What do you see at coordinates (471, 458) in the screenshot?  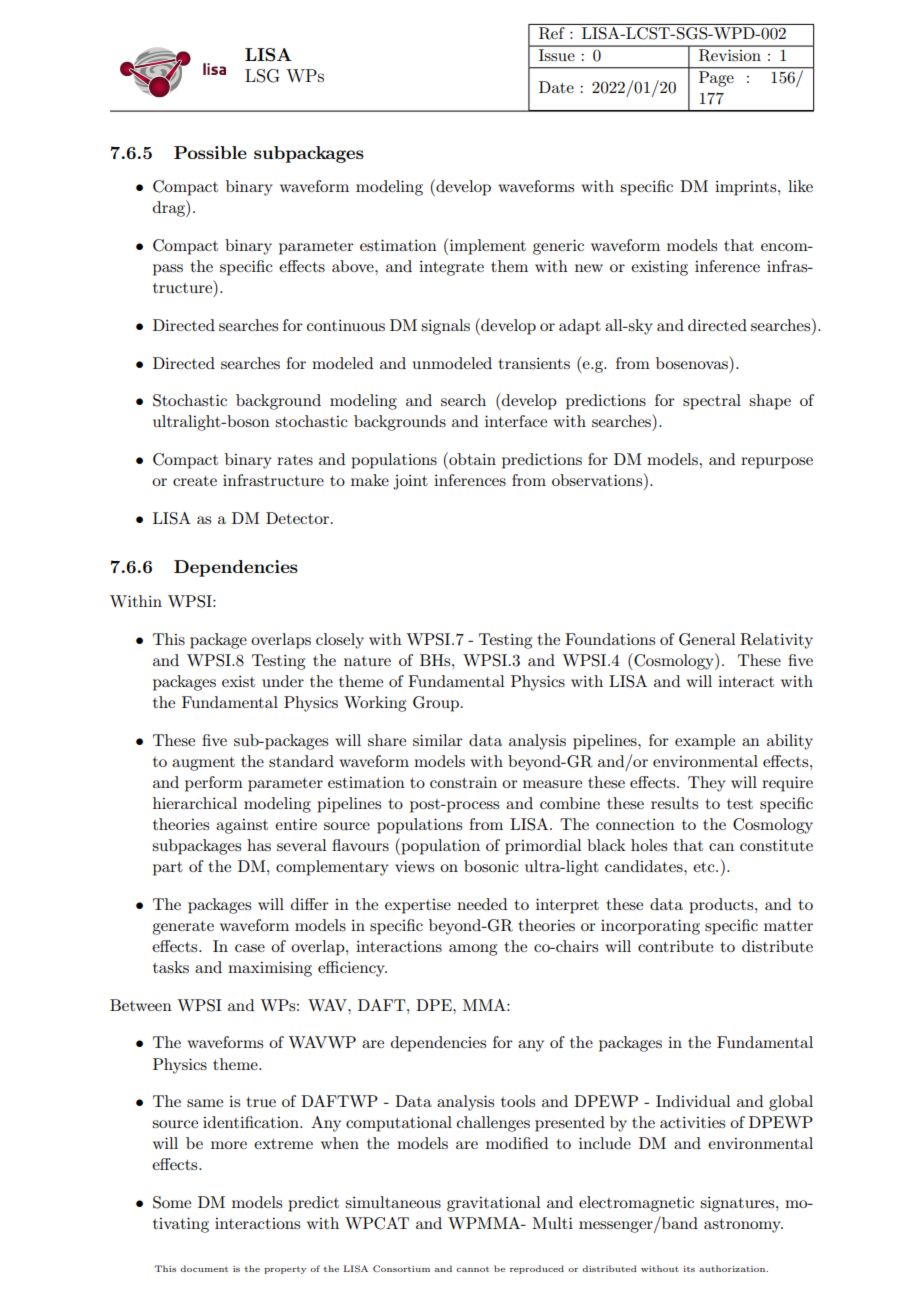 I see `obtain` at bounding box center [471, 458].
